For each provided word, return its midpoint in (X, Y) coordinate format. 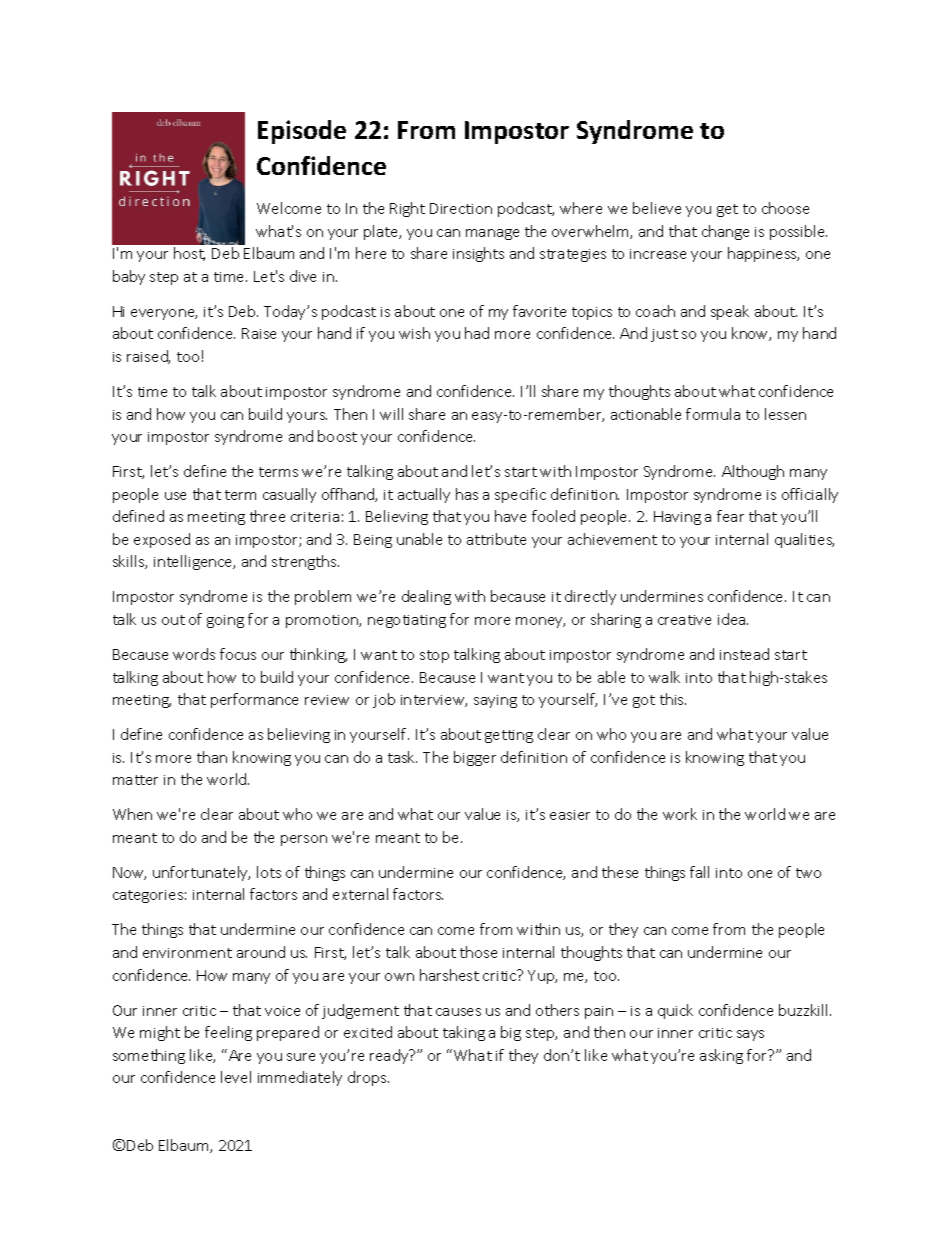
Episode (302, 132)
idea (733, 619)
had (477, 333)
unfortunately (201, 873)
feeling (228, 1033)
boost (337, 436)
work (680, 814)
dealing (426, 597)
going (225, 621)
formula (713, 414)
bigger (475, 758)
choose (785, 208)
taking (464, 1033)
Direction (461, 208)
